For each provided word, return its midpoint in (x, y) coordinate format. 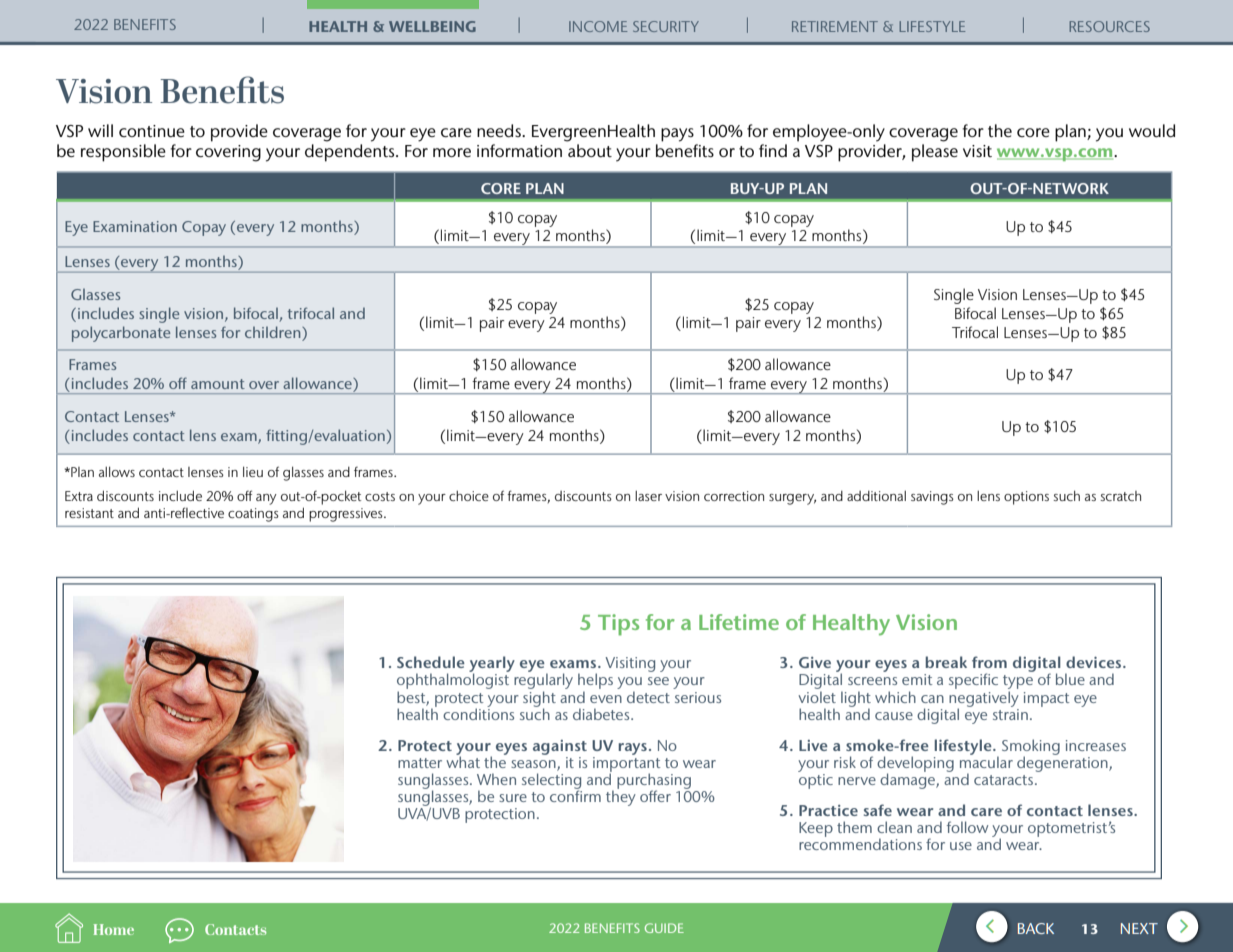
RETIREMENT (835, 26)
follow (967, 827)
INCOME (598, 26)
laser (648, 495)
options (1026, 498)
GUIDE (664, 928)
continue (152, 131)
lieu (253, 471)
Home (114, 929)
